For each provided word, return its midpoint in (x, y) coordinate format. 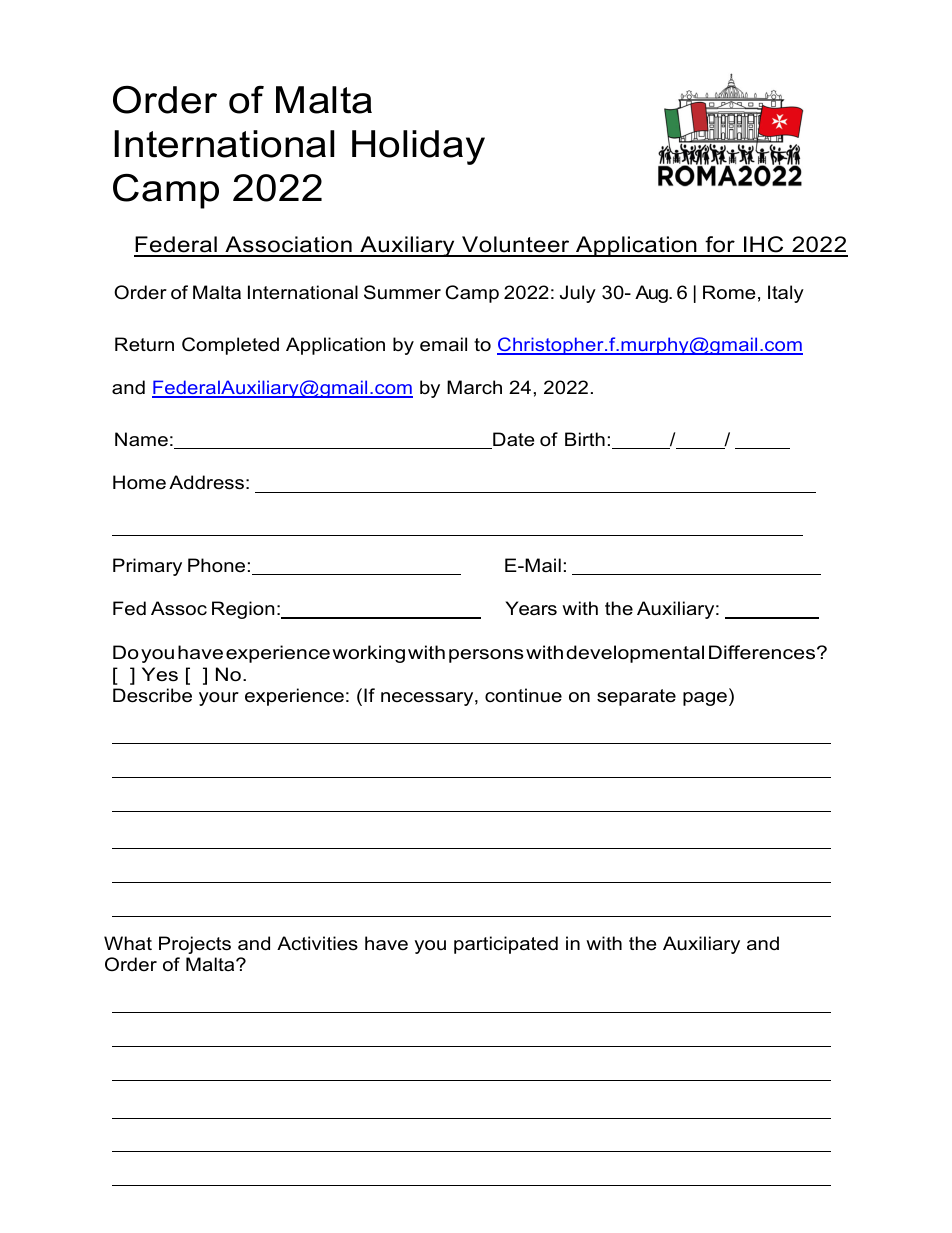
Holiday (418, 147)
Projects (195, 945)
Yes (160, 674)
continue (523, 695)
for (720, 246)
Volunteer (516, 246)
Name (141, 439)
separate (636, 697)
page (705, 699)
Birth (585, 439)
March (474, 387)
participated (506, 945)
